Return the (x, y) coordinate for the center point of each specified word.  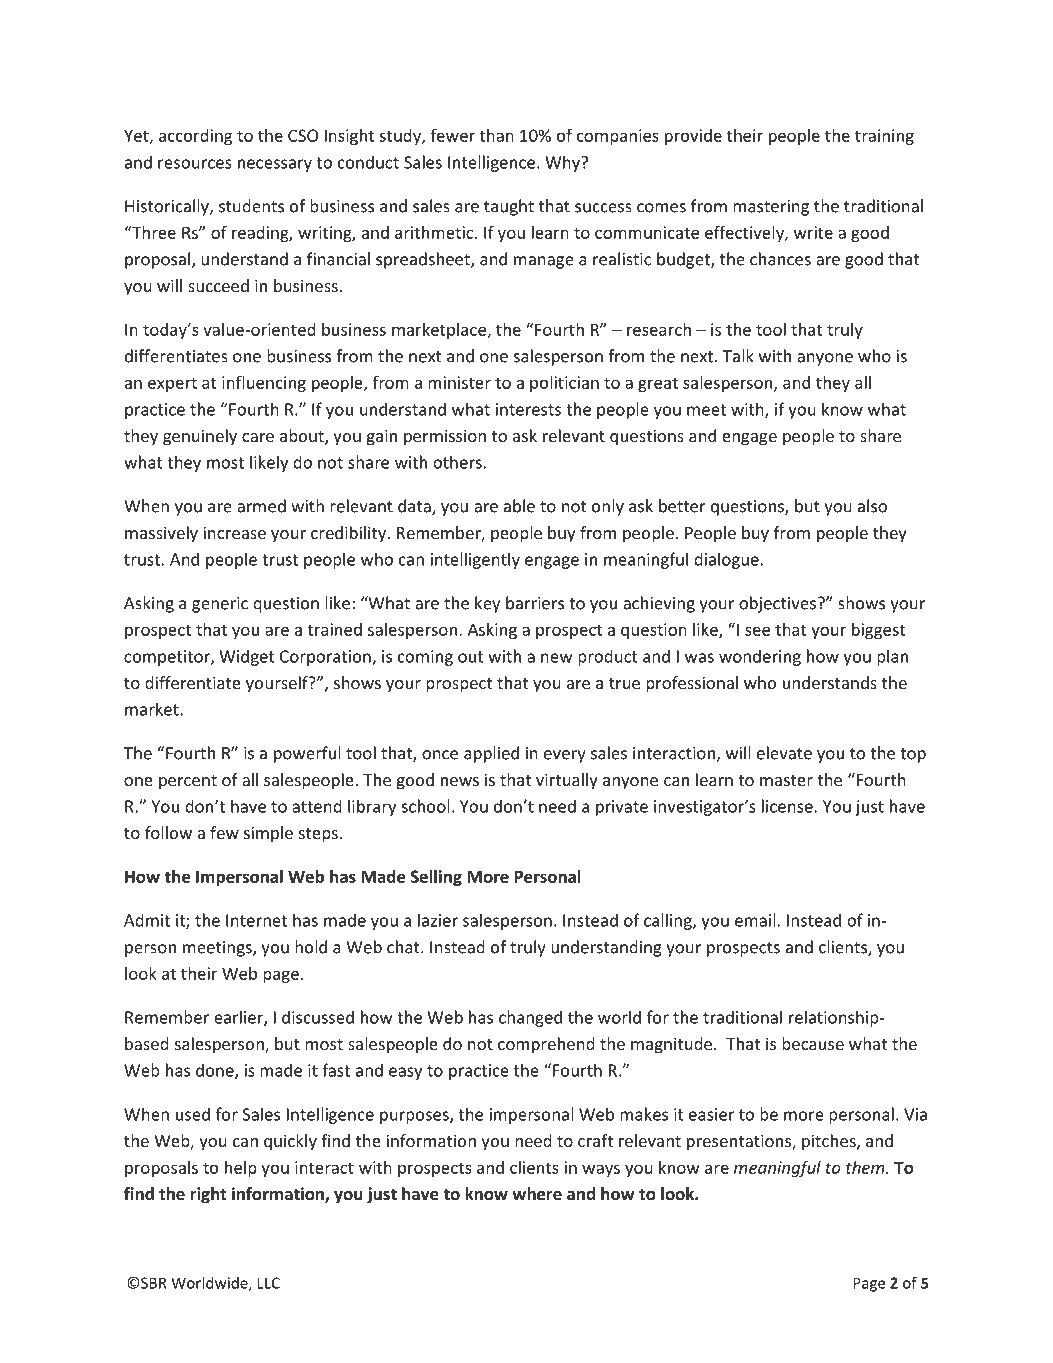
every (565, 756)
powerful (307, 754)
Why (563, 163)
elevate (784, 753)
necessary (275, 165)
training (884, 137)
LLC (269, 1283)
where (537, 1194)
